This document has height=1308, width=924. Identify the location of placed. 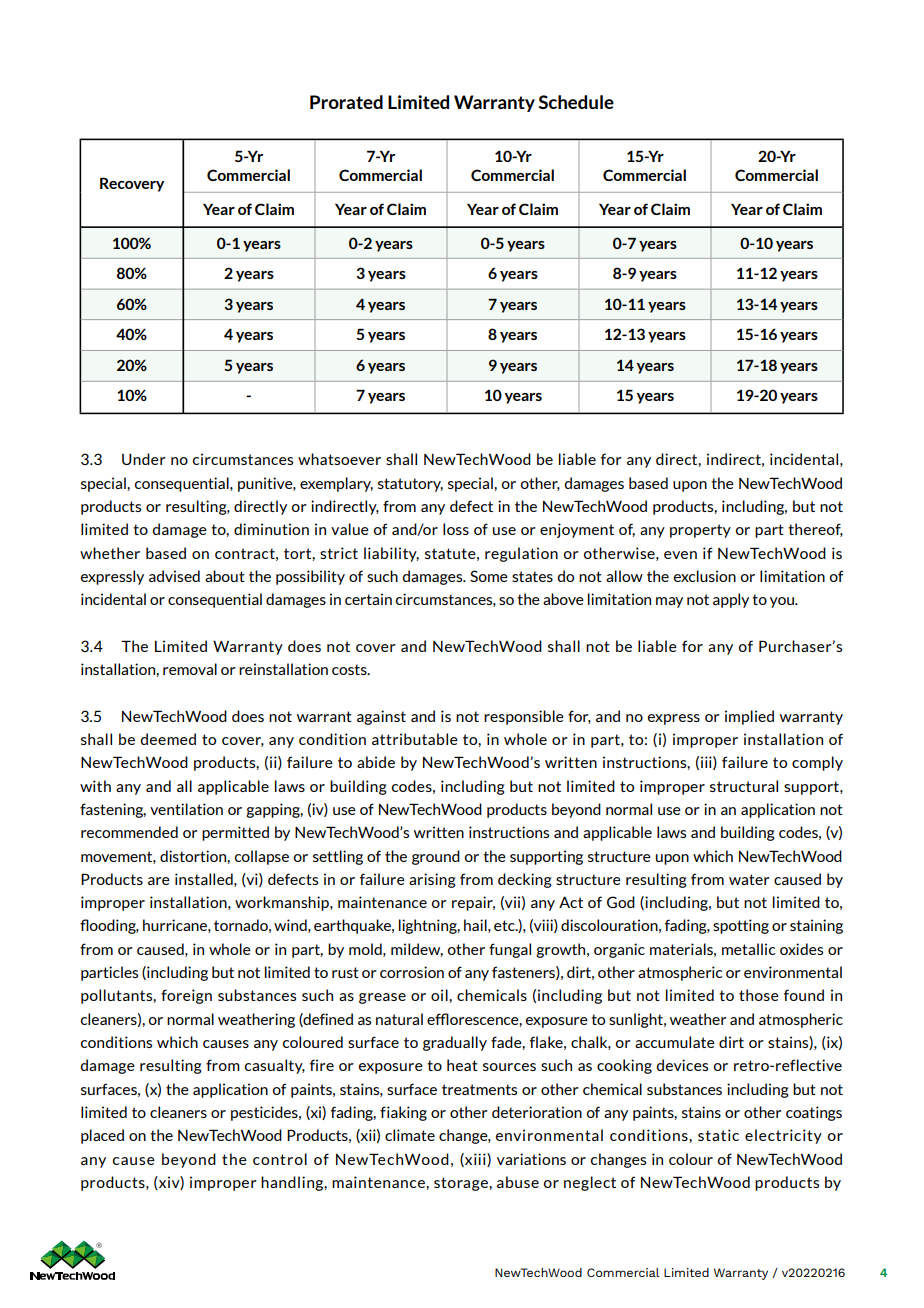
(102, 1136).
